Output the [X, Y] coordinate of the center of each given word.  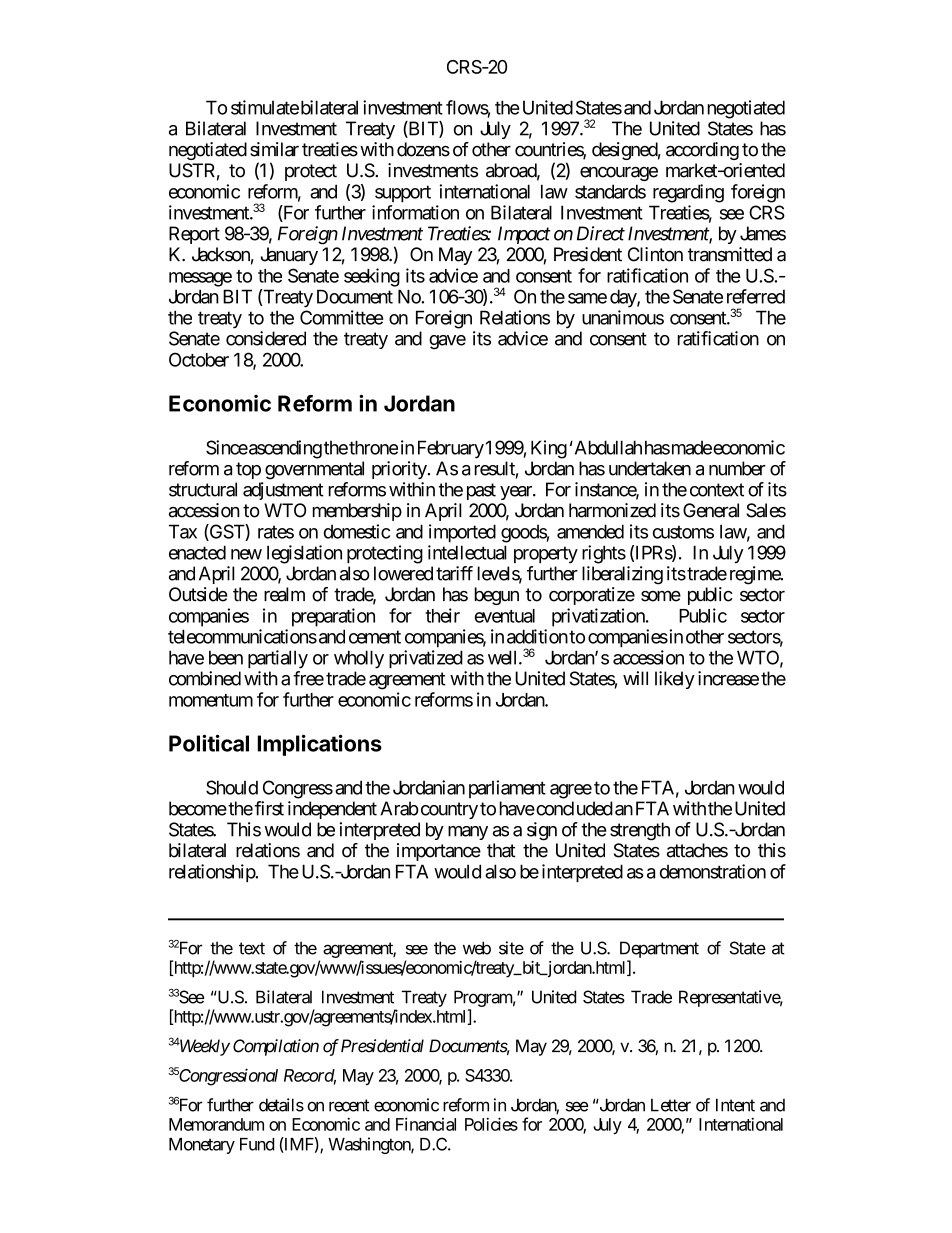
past [481, 491]
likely [675, 680]
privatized [426, 659]
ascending [284, 449]
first [269, 808]
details [281, 1105]
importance [439, 852]
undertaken [650, 468]
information [415, 212]
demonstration [713, 871]
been [226, 657]
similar [274, 149]
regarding [688, 193]
